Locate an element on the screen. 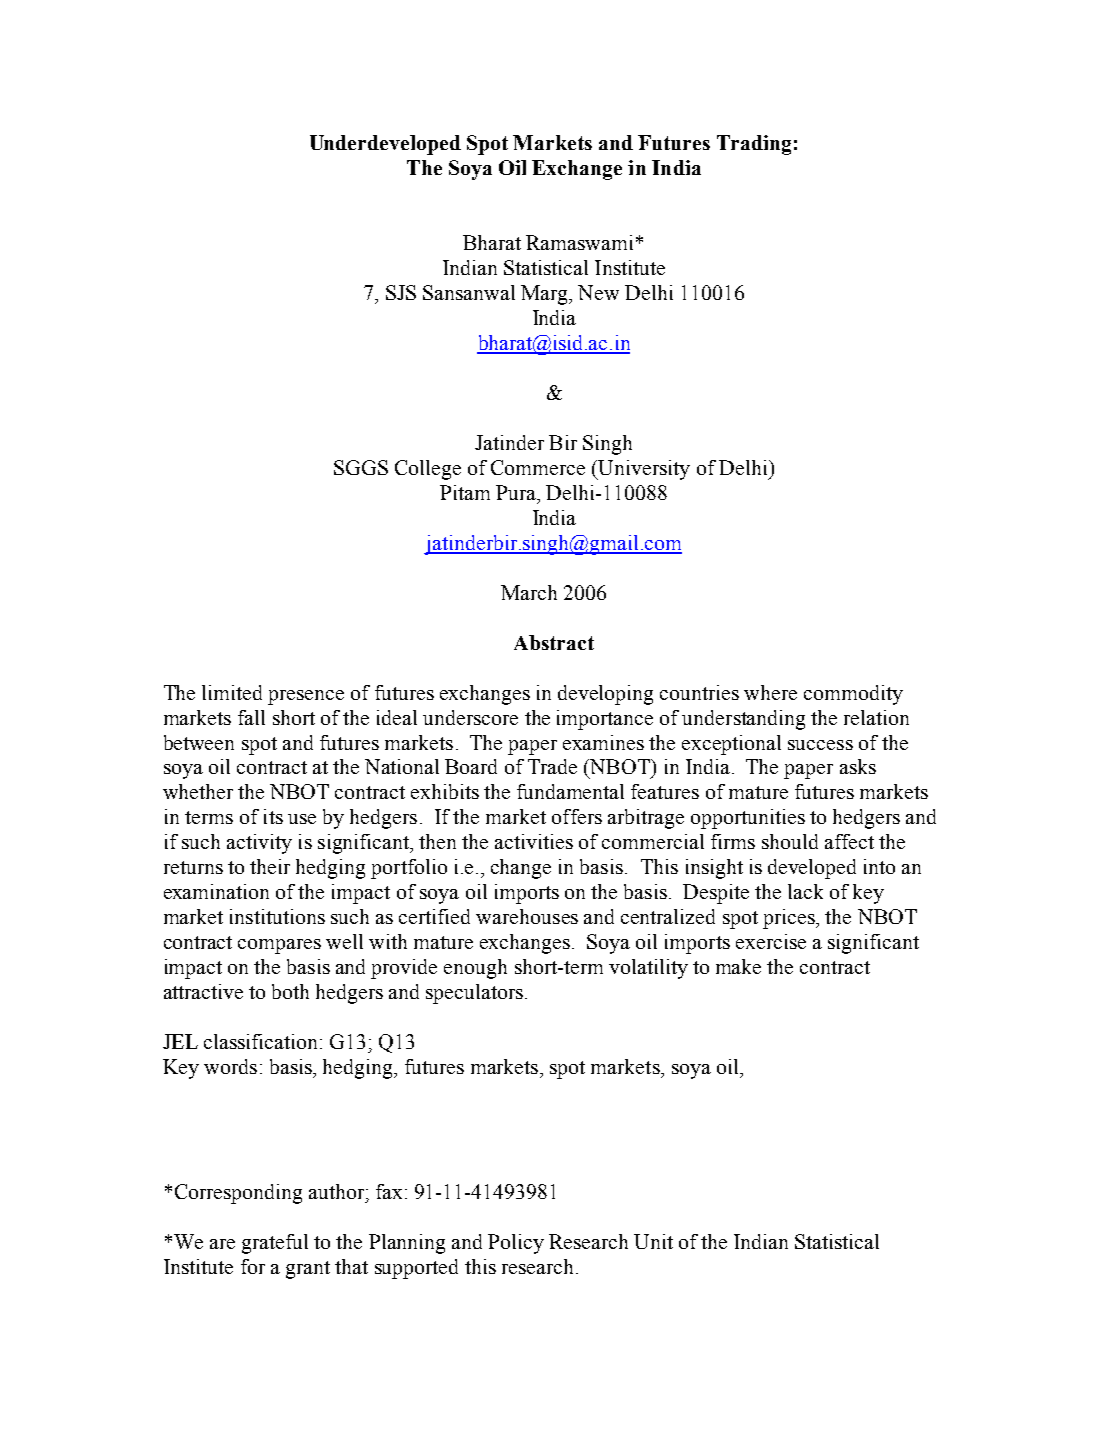 Image resolution: width=1108 pixels, height=1433 pixels. SJS is located at coordinates (401, 292).
